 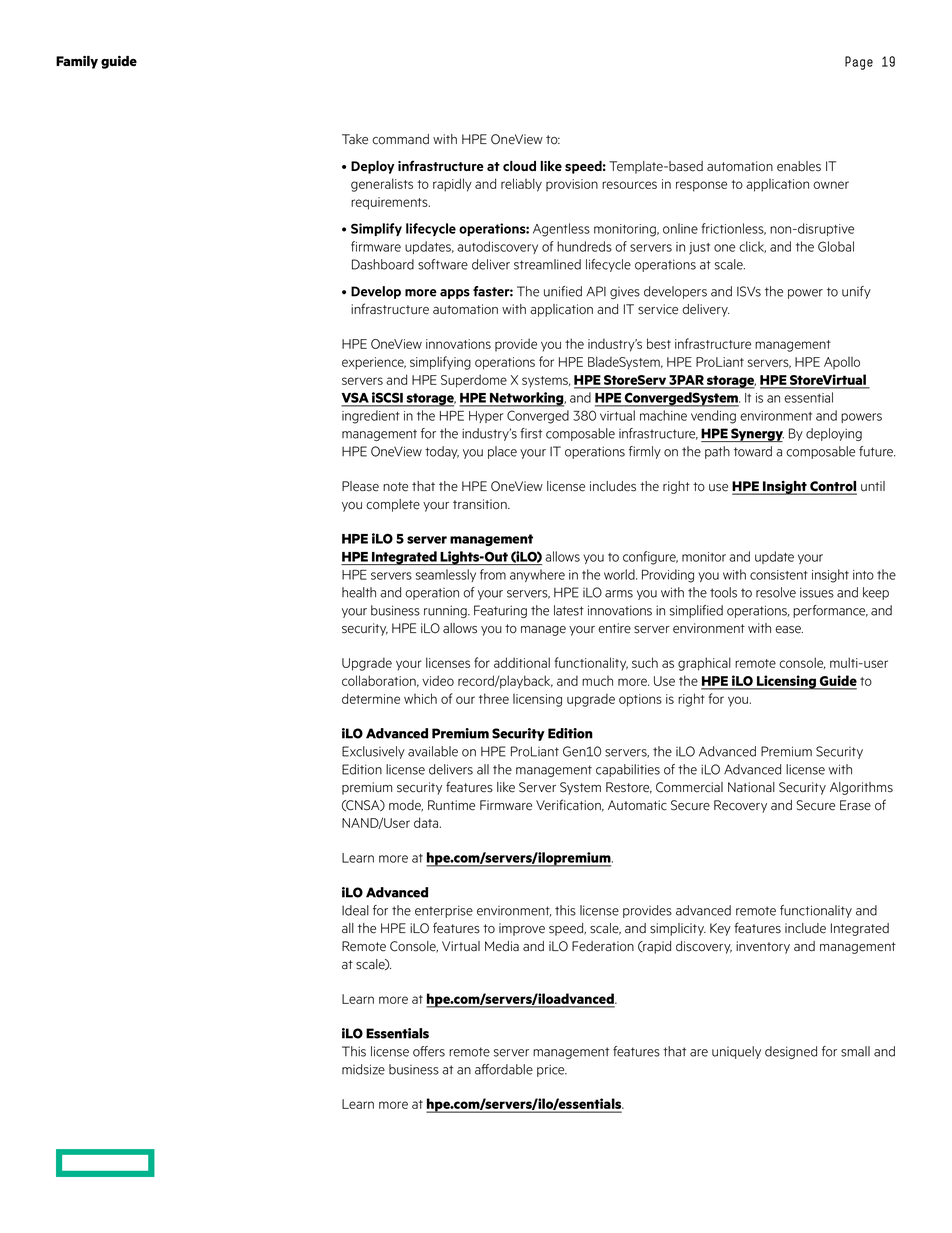 I want to click on consistent, so click(x=779, y=575).
